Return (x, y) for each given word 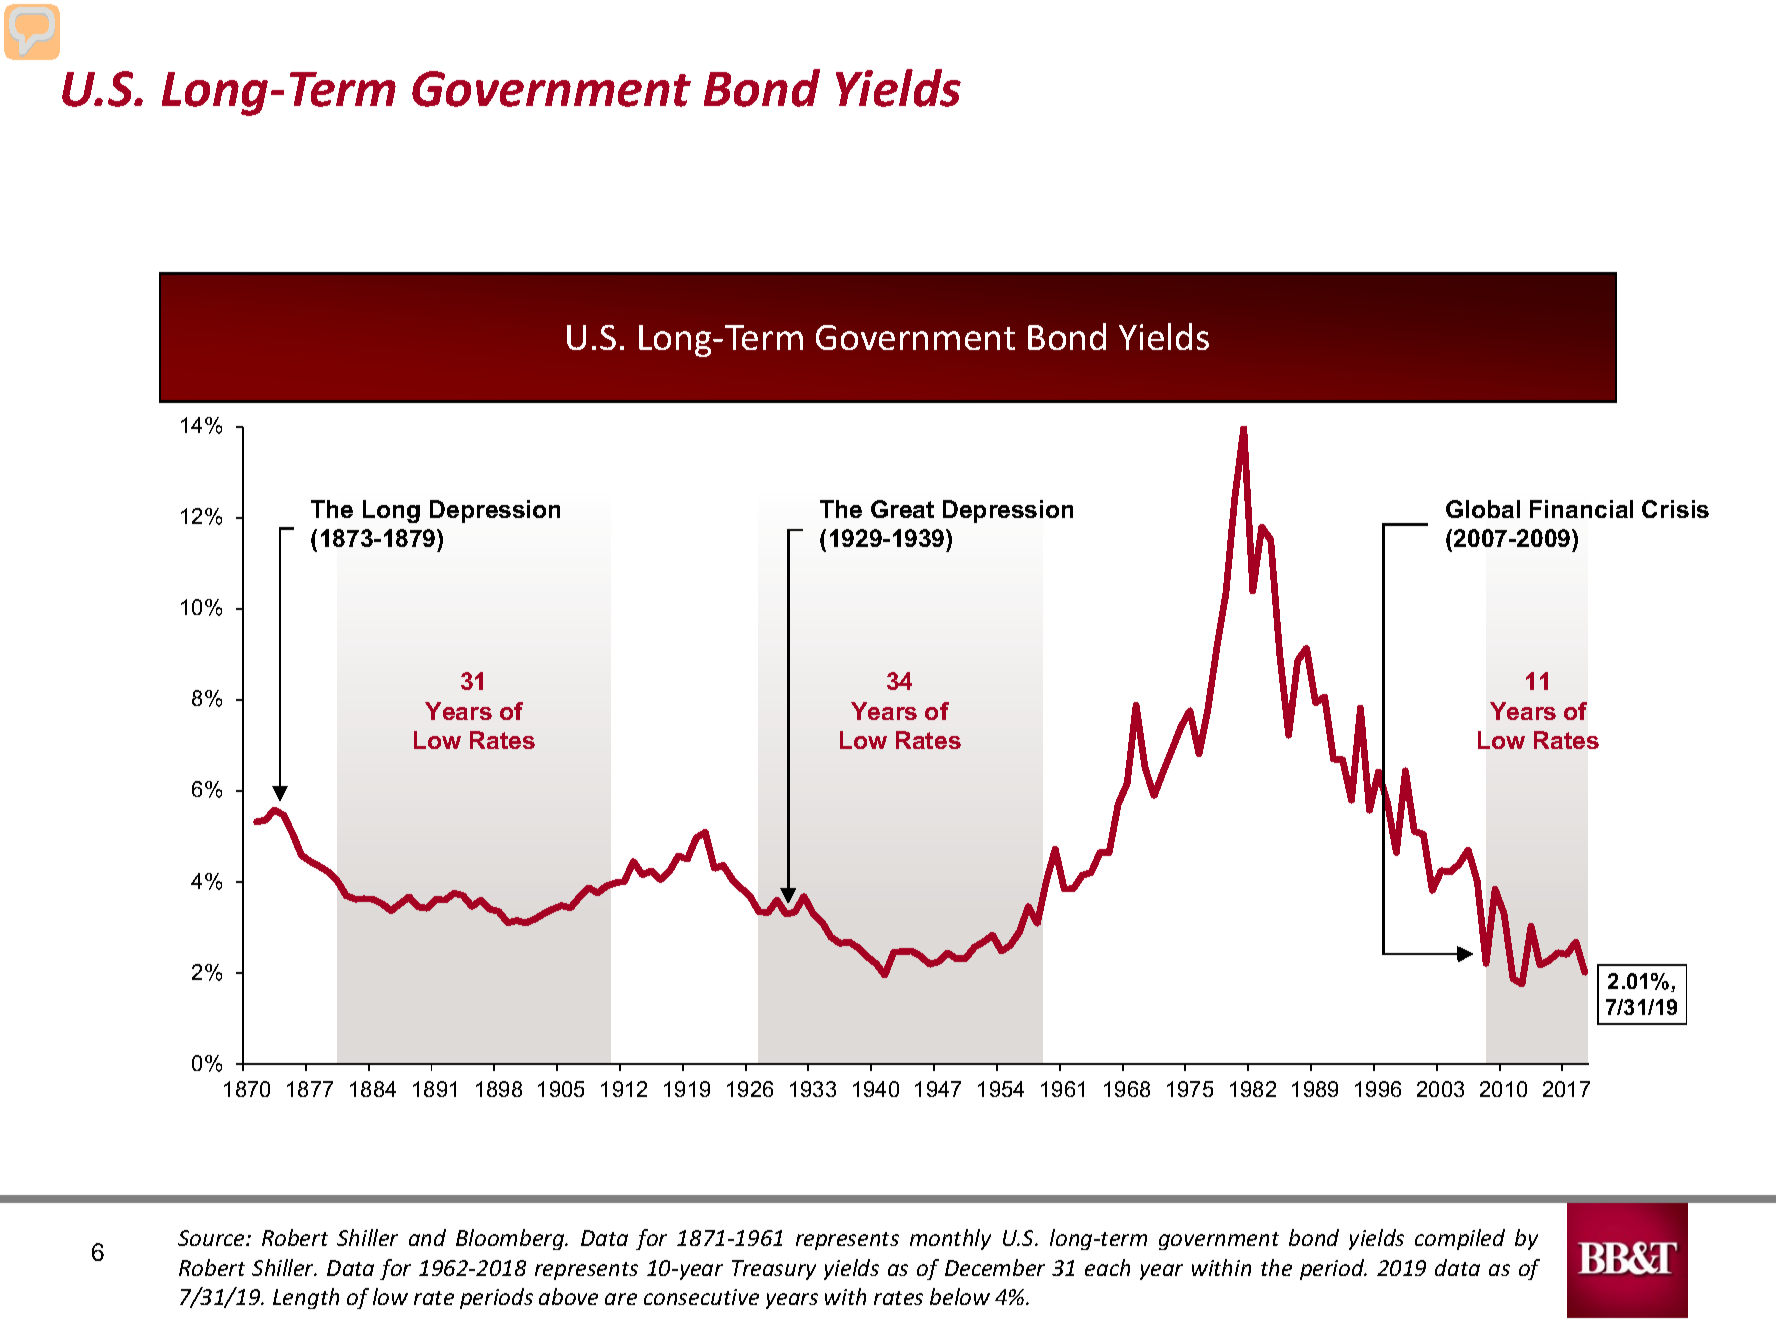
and (427, 1237)
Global (1483, 509)
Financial (1581, 509)
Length (306, 1298)
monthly (950, 1239)
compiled (1460, 1239)
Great (902, 509)
